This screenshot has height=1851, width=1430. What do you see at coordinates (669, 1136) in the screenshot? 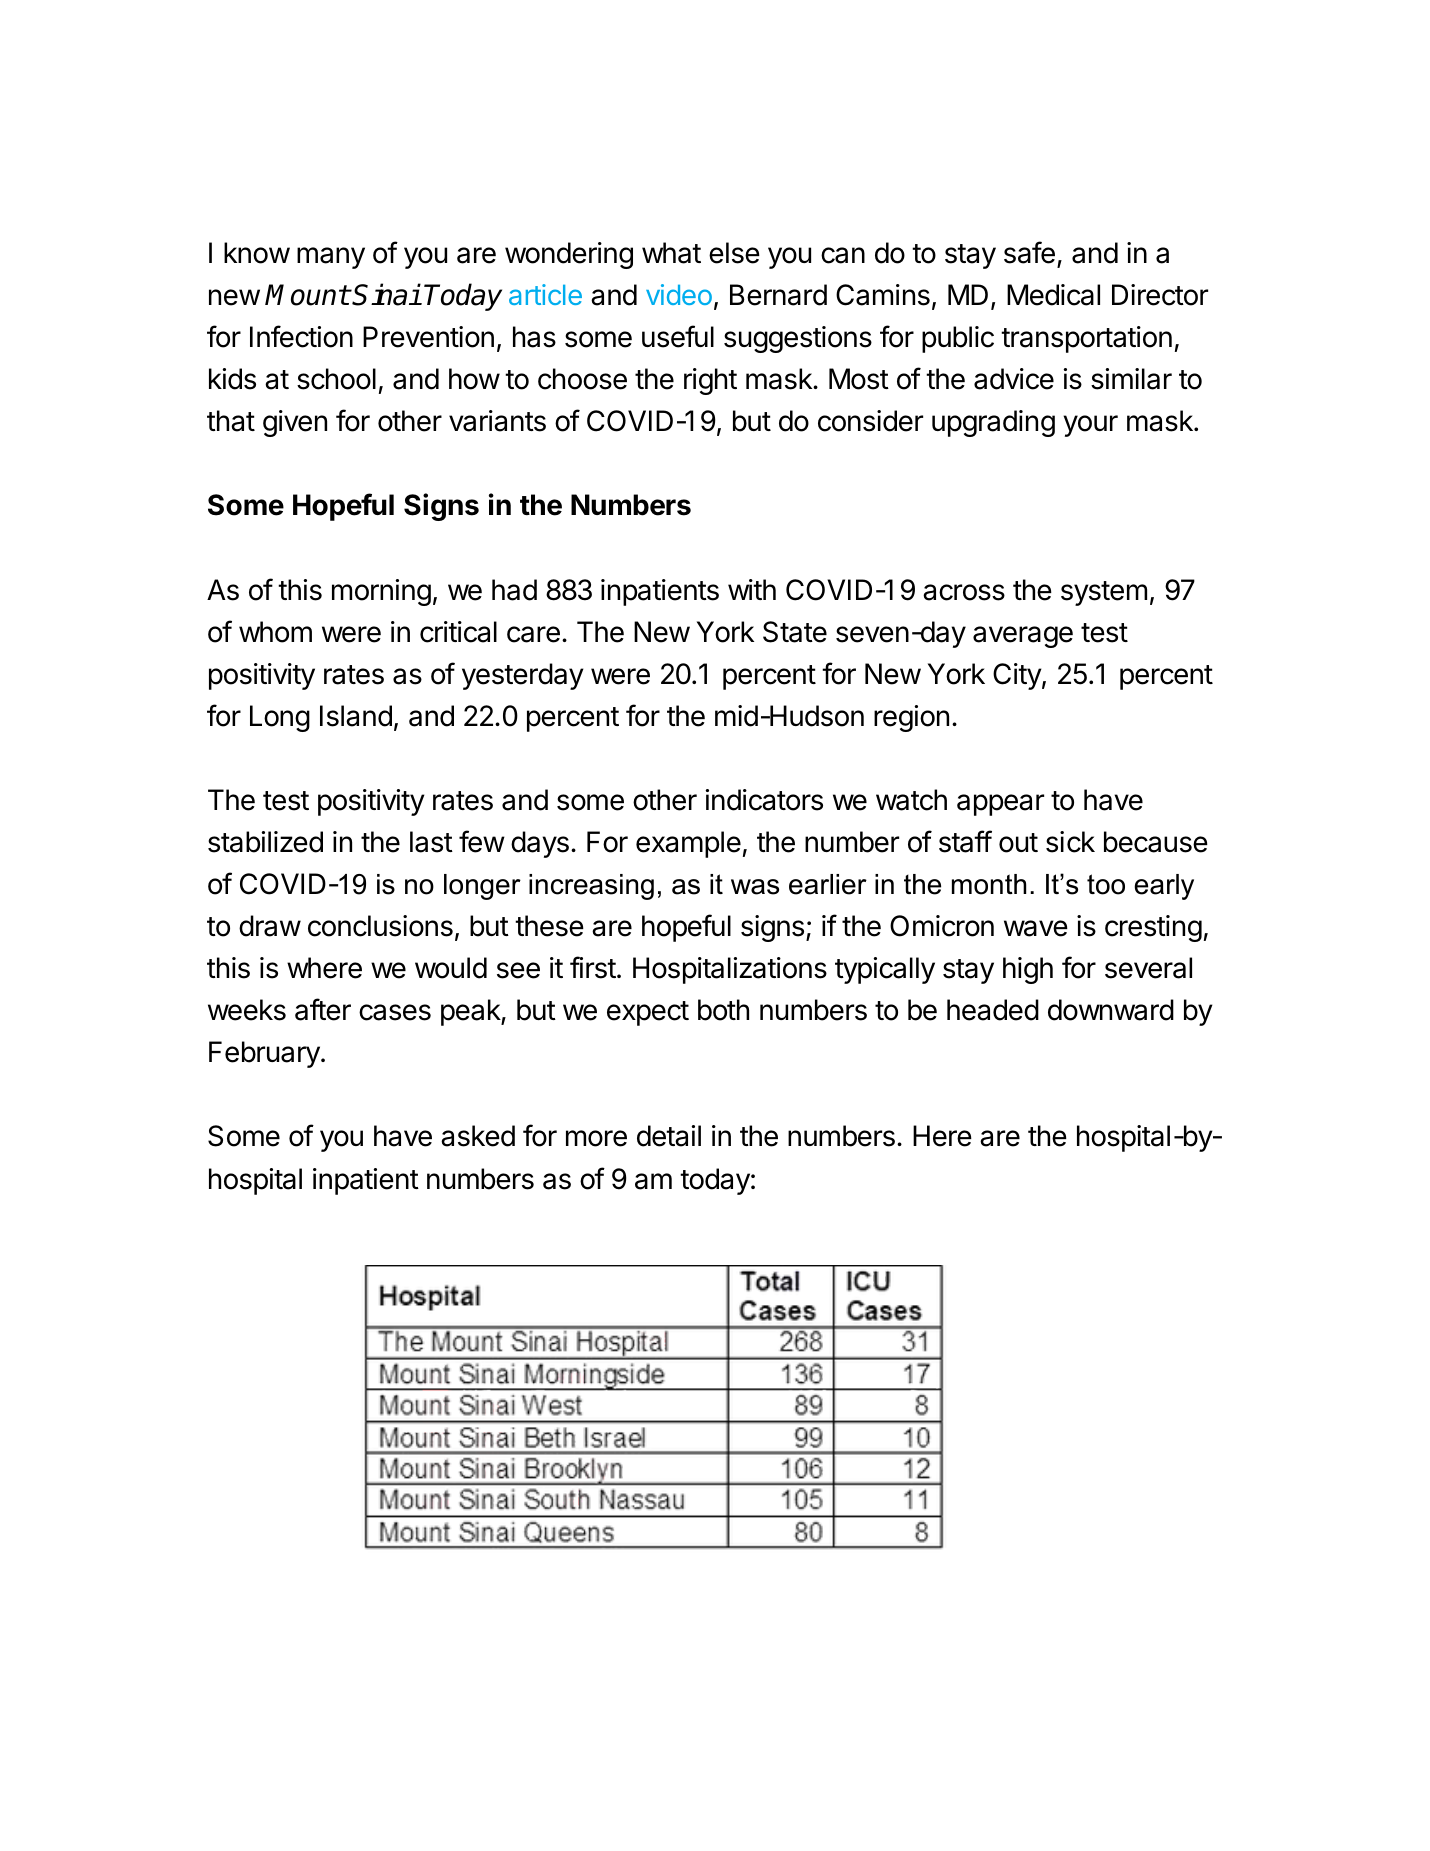
I see `detail` at bounding box center [669, 1136].
